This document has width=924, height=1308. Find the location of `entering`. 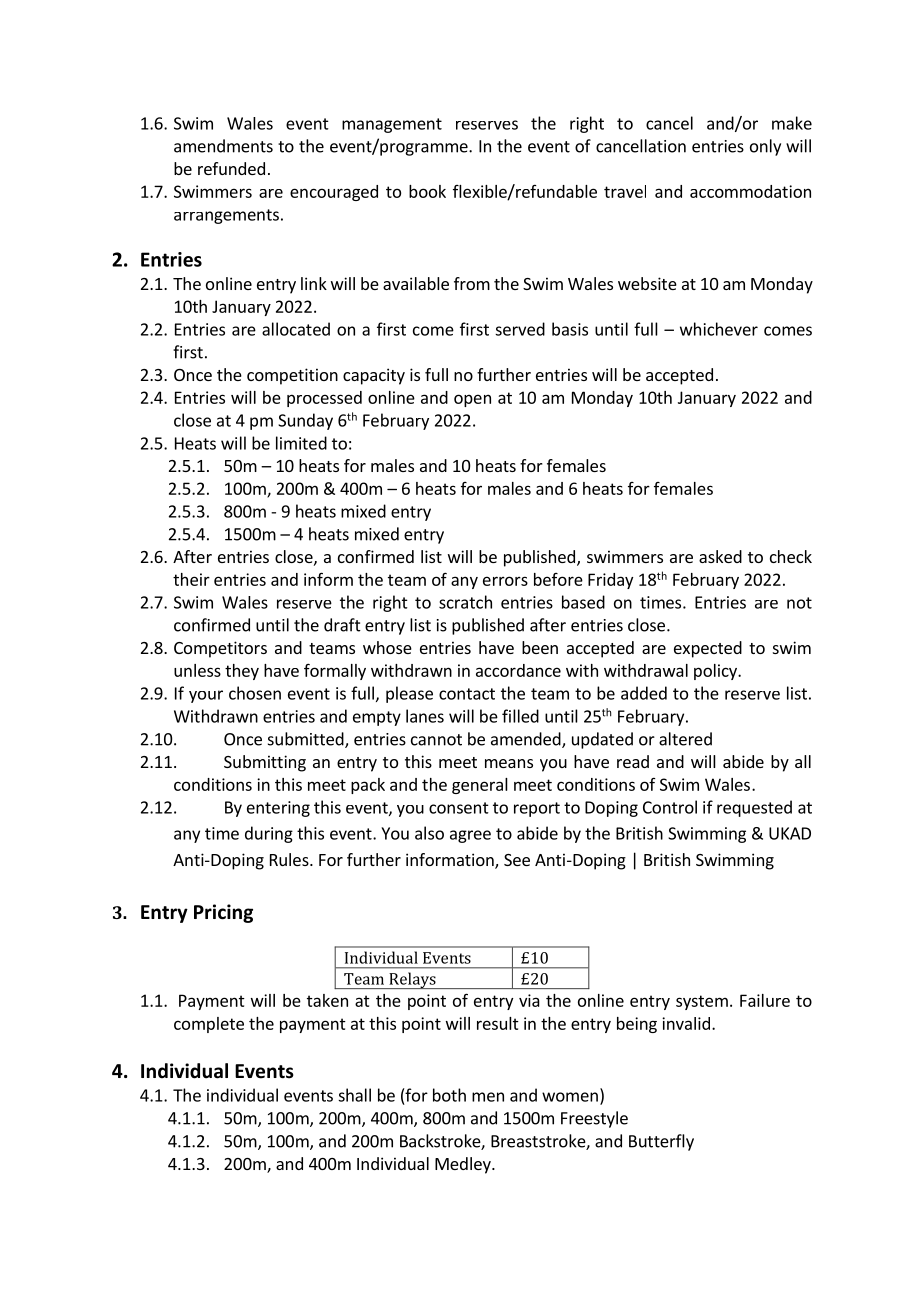

entering is located at coordinates (278, 809).
